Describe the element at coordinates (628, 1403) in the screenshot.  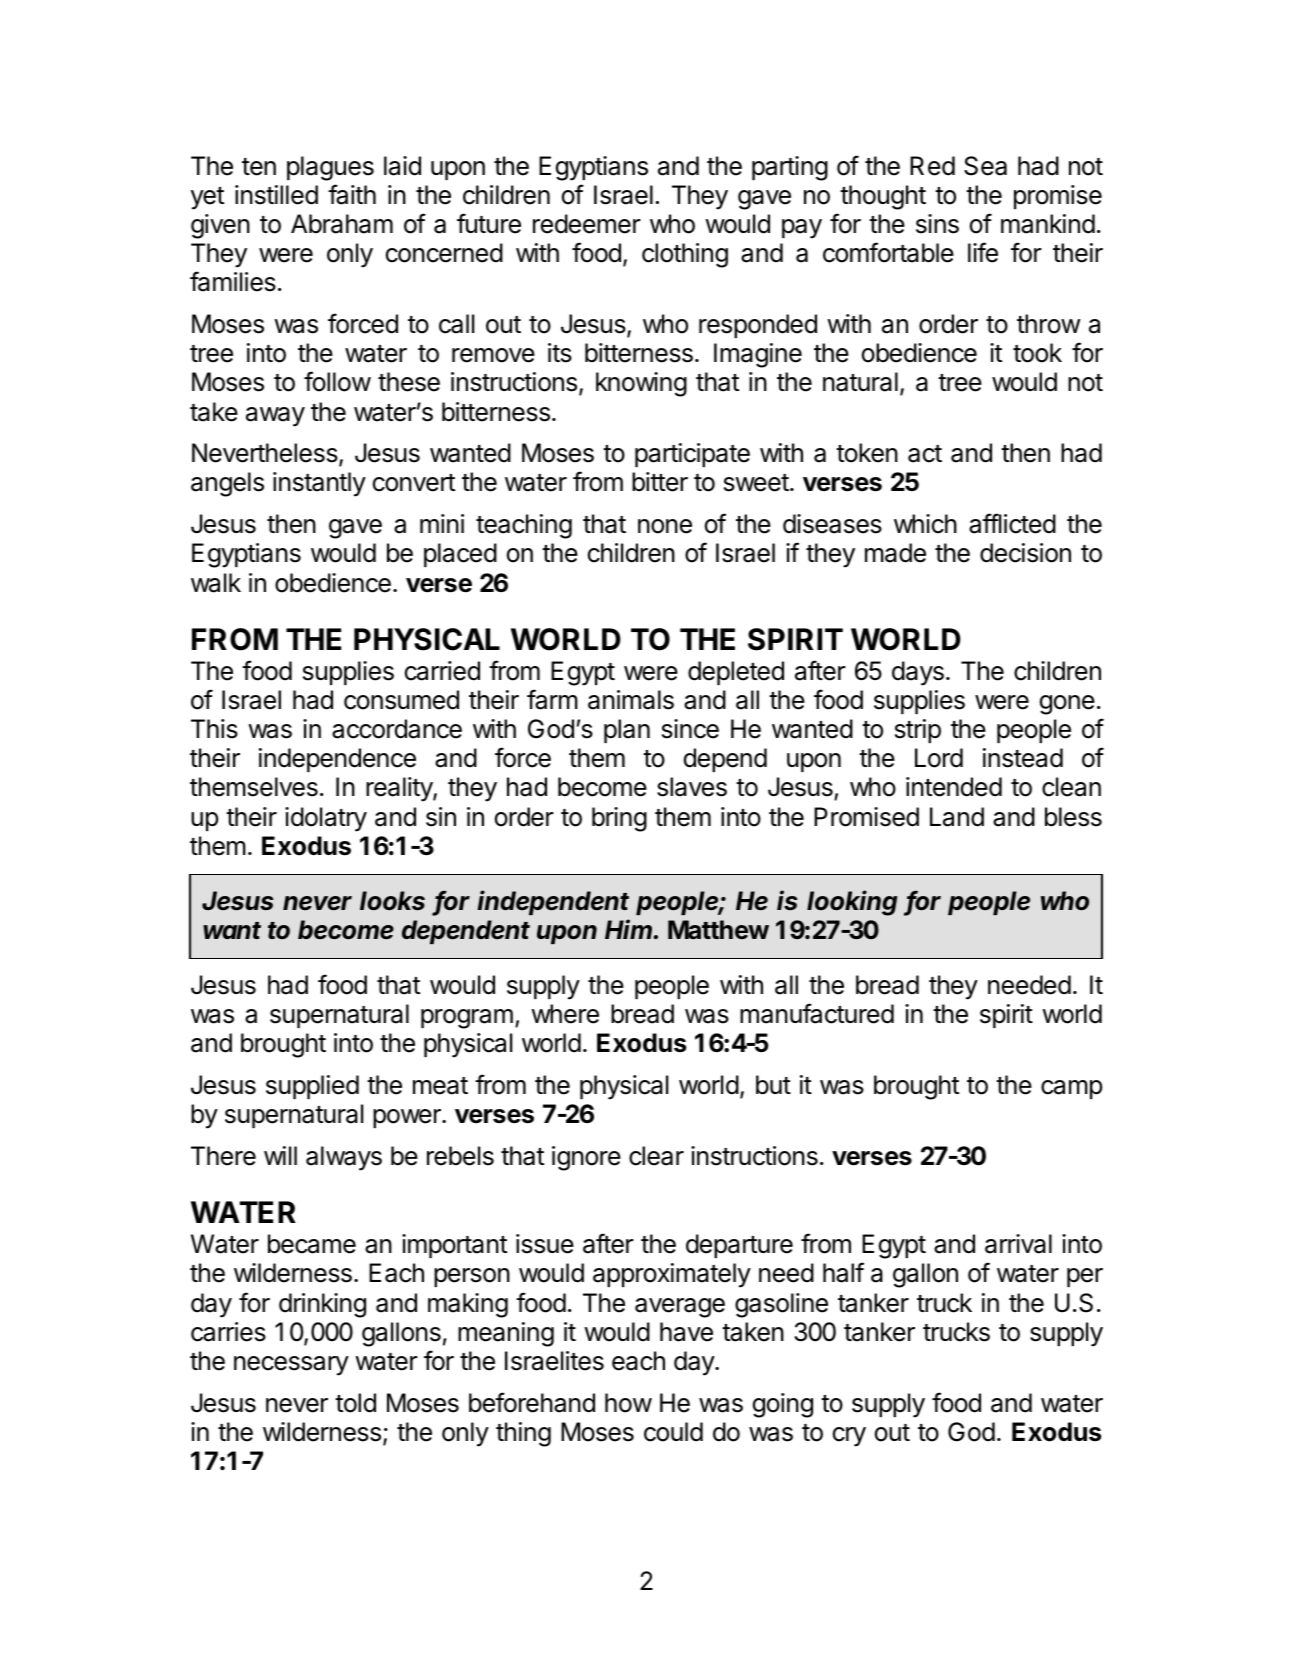
I see `how` at that location.
